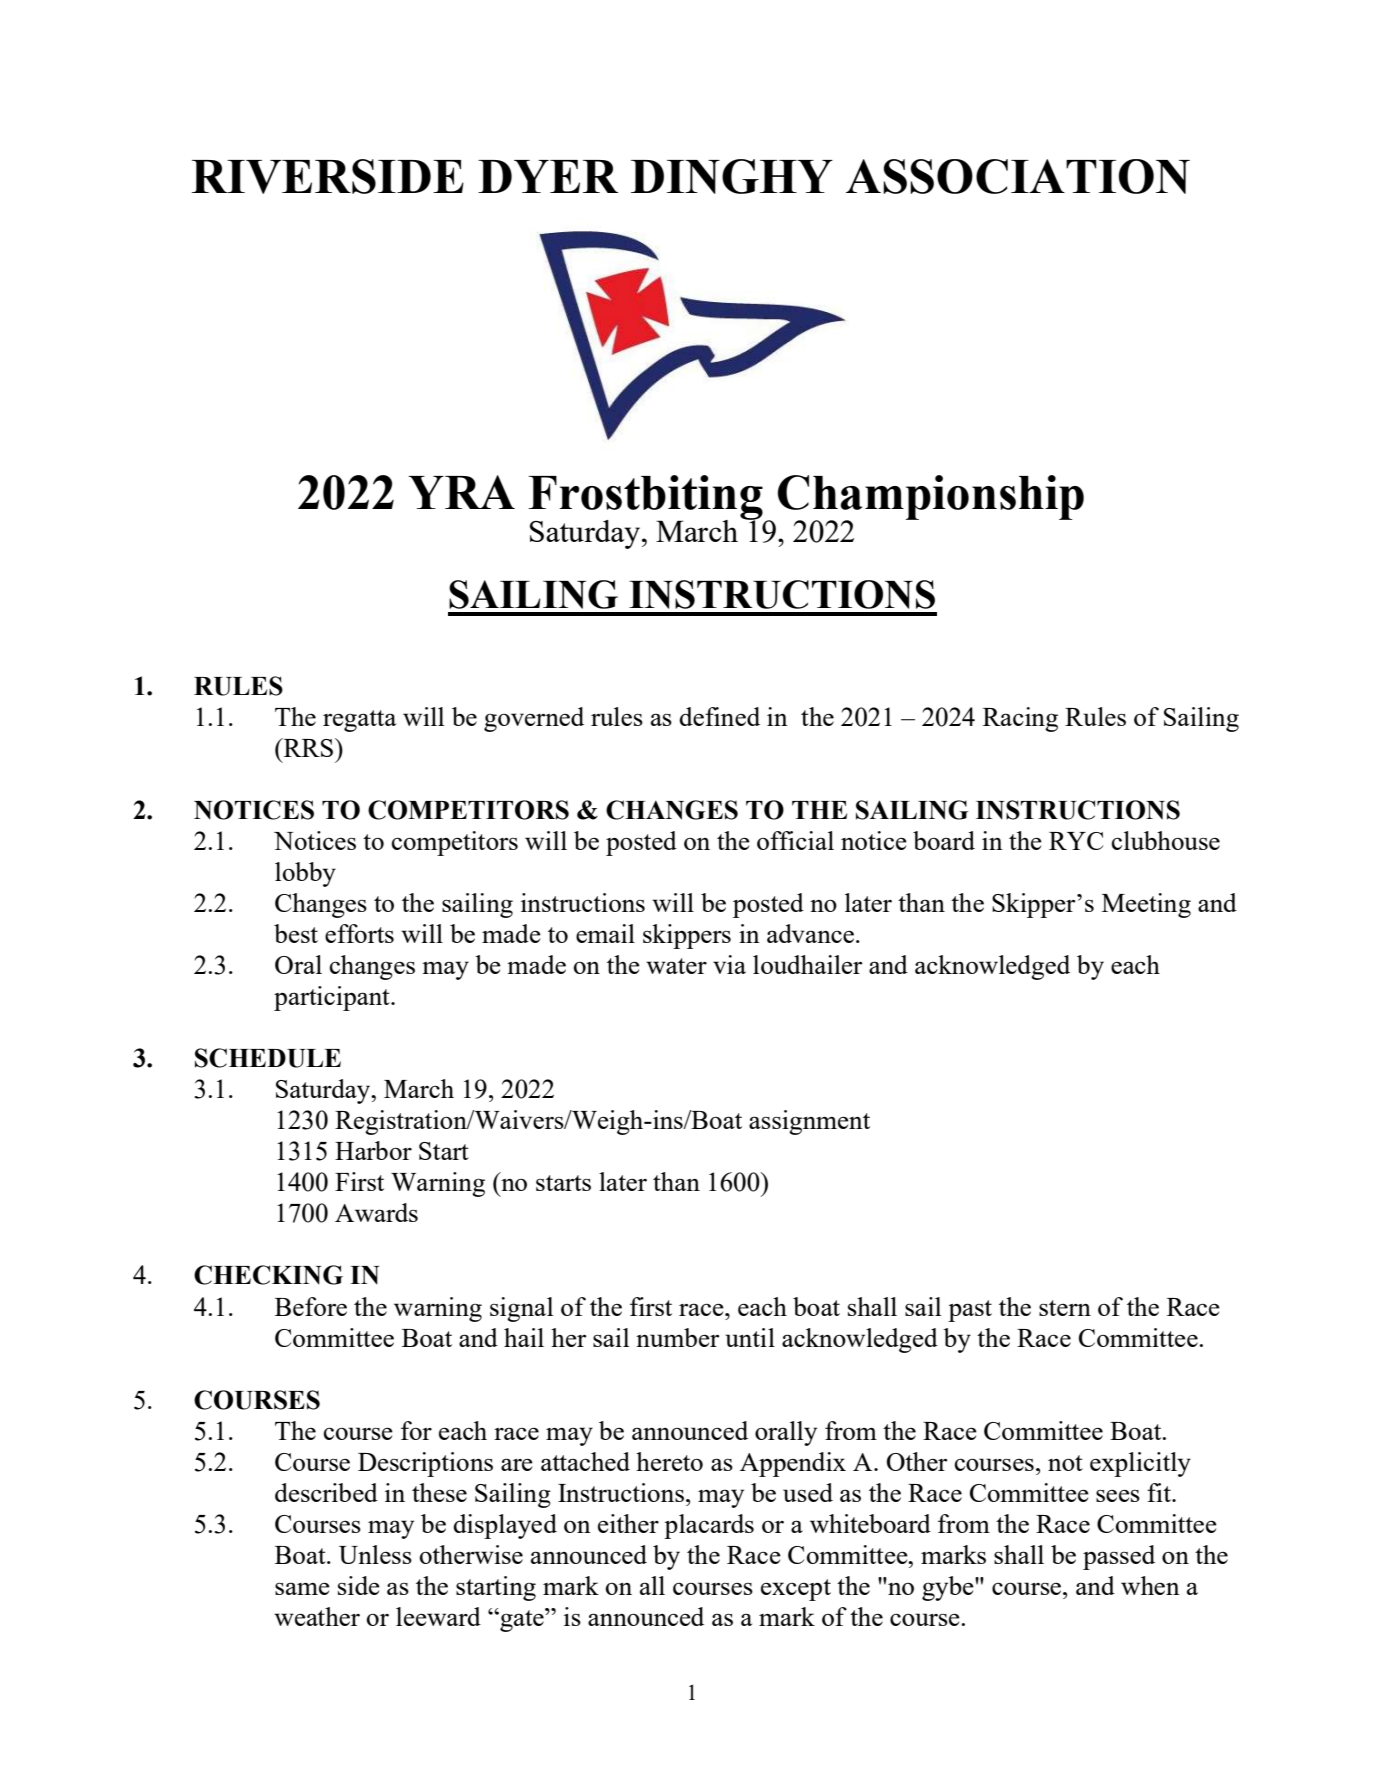 This screenshot has width=1376, height=1781. Describe the element at coordinates (548, 176) in the screenshot. I see `DYER` at that location.
